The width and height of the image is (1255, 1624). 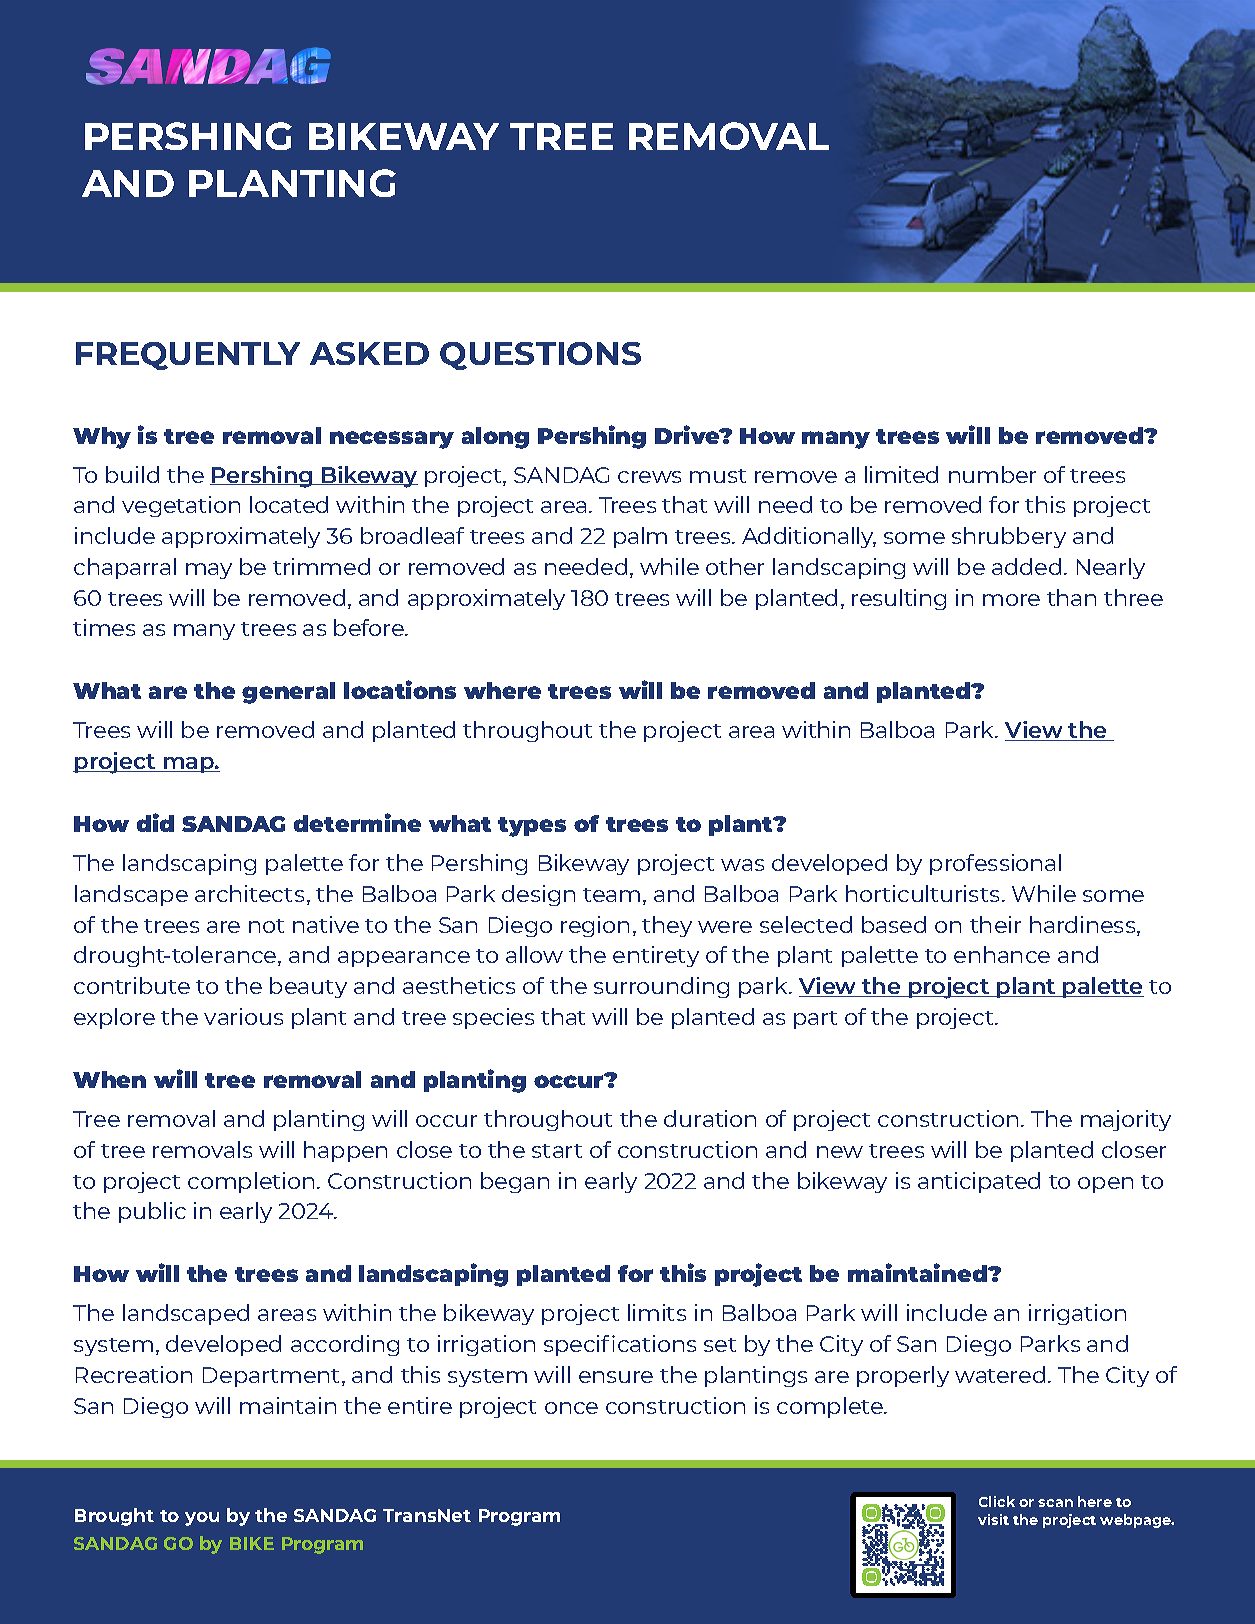 I want to click on anticipated, so click(x=979, y=1182).
